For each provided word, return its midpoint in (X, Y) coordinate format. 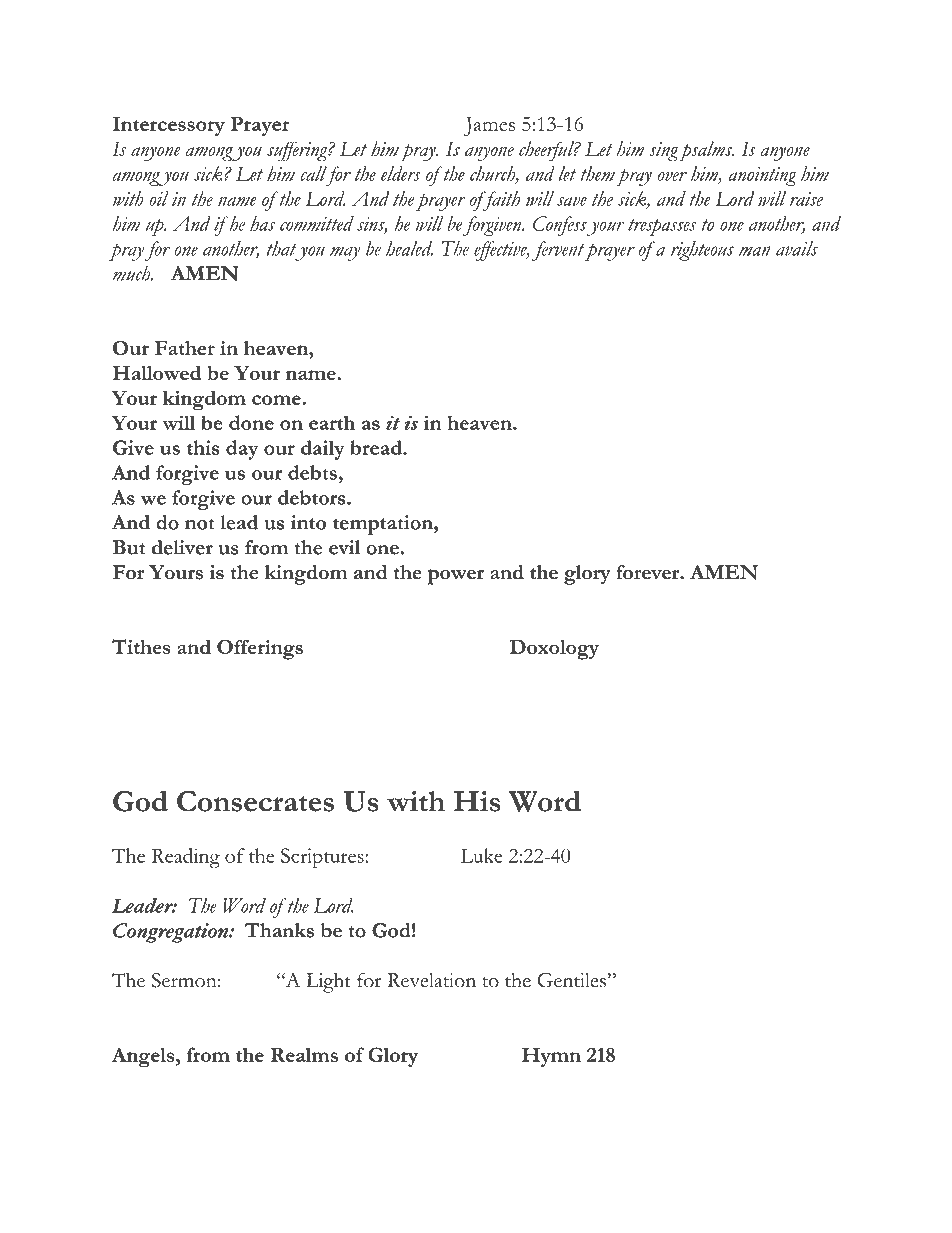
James (489, 127)
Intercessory (169, 126)
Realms (304, 1054)
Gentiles (571, 980)
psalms (706, 151)
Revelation (431, 980)
